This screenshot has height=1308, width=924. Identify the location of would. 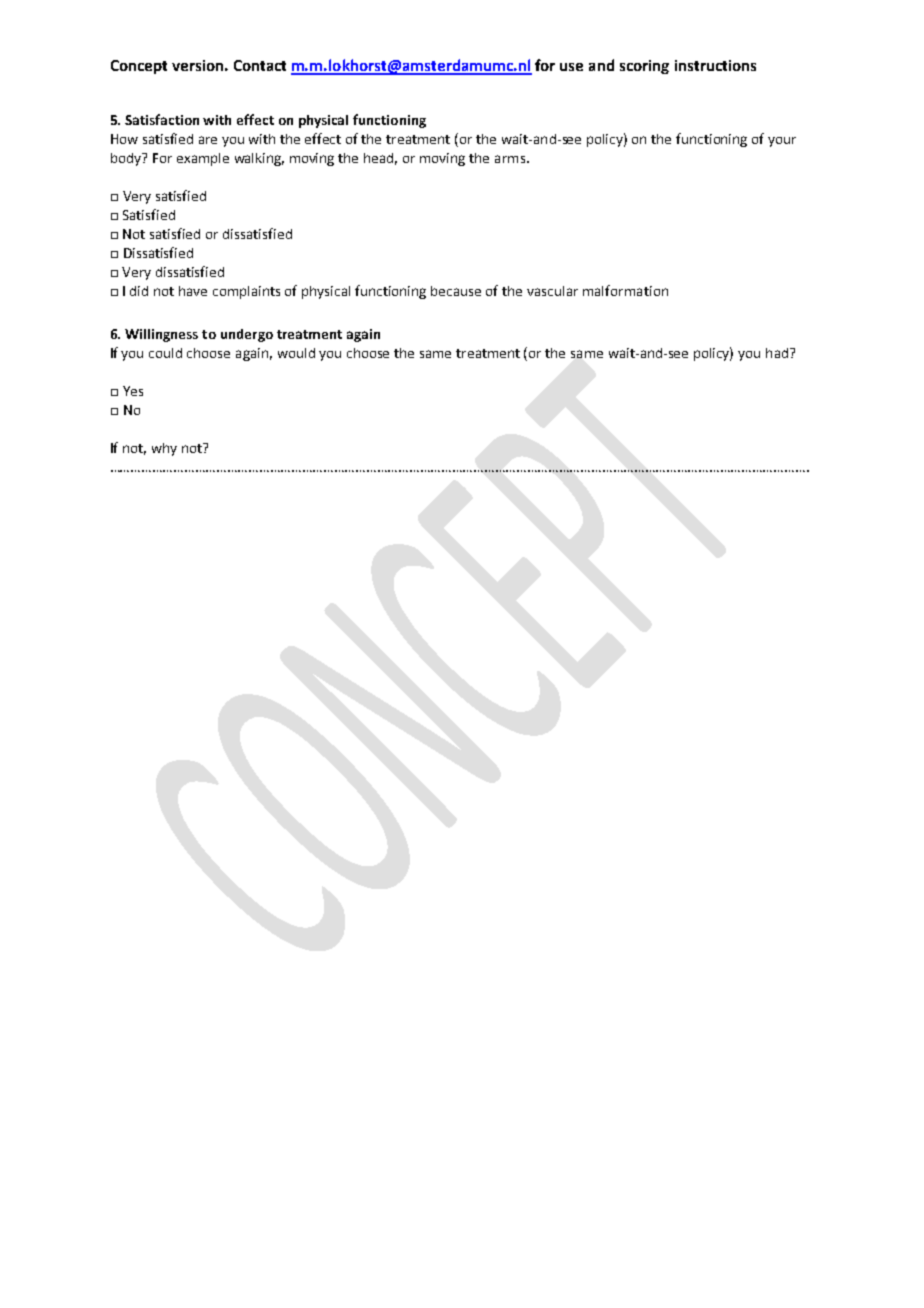
(296, 353).
